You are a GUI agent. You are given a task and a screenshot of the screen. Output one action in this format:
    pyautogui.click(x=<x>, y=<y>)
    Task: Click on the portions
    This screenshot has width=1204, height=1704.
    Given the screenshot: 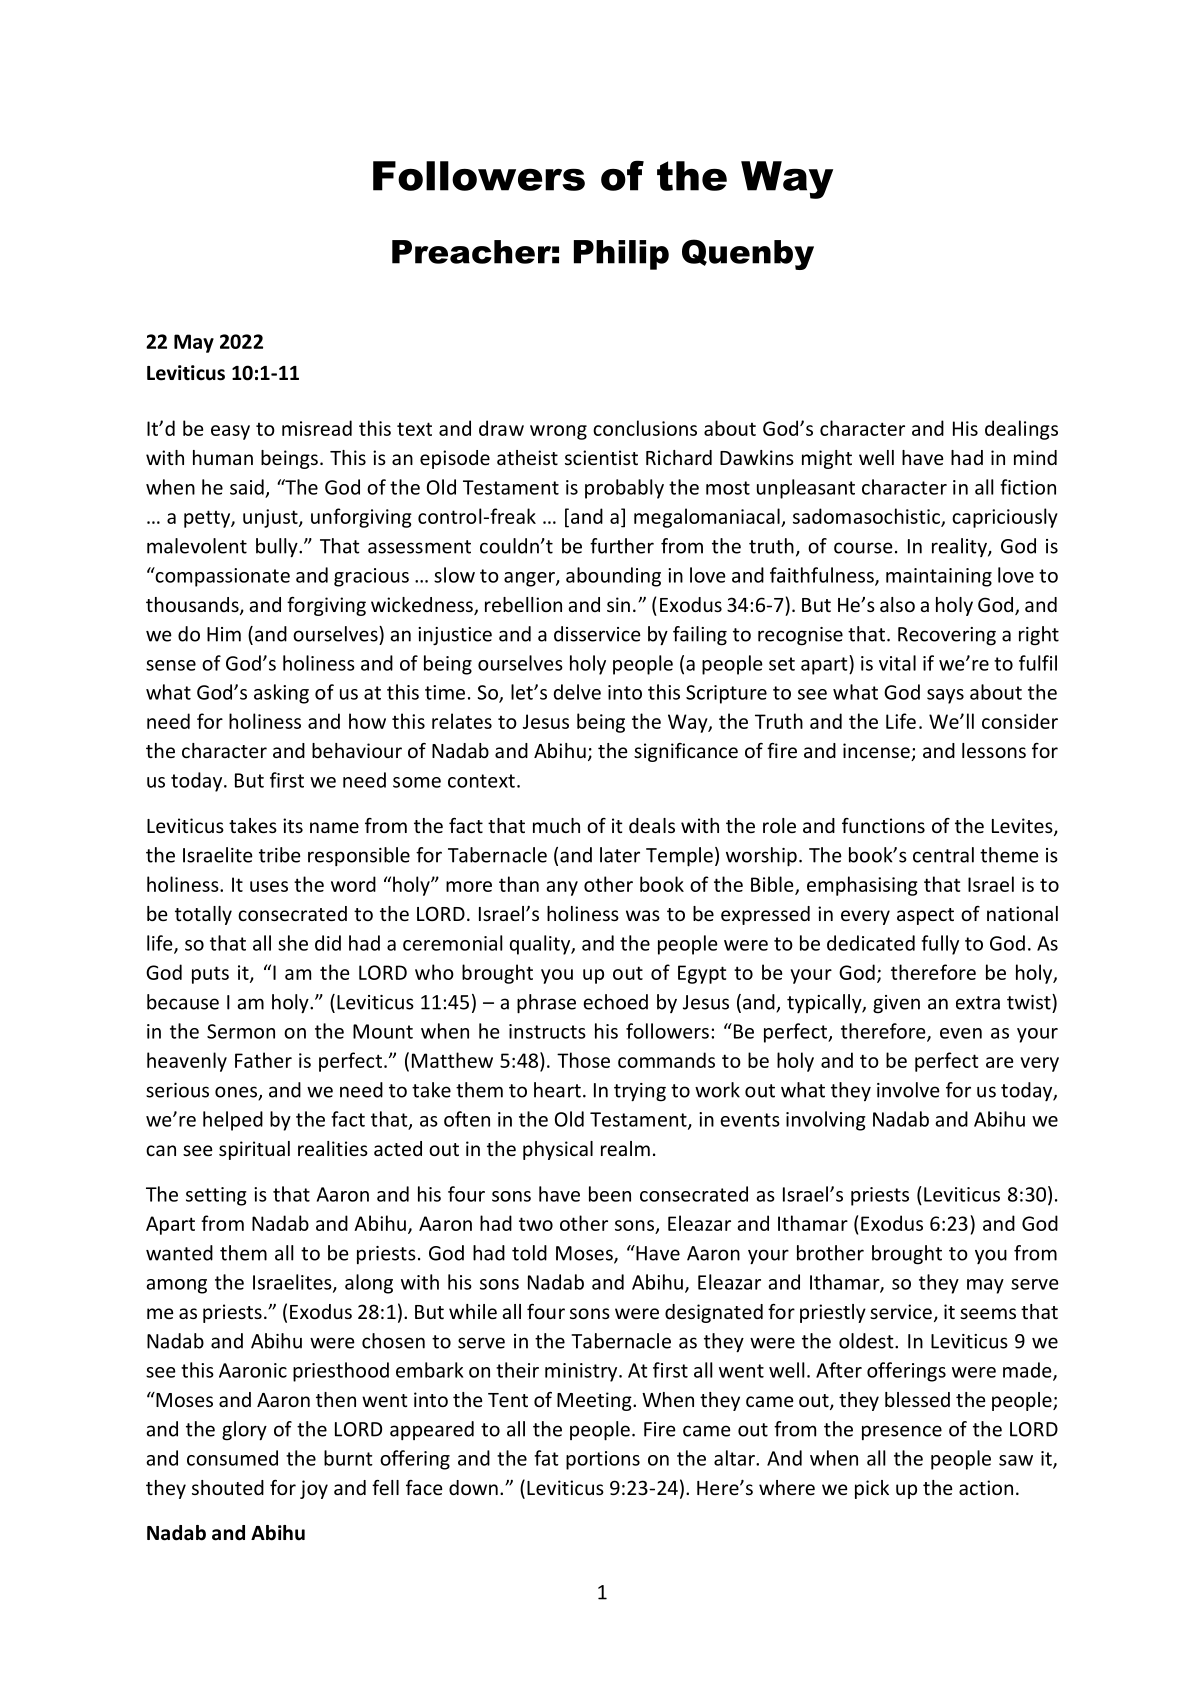 What is the action you would take?
    pyautogui.click(x=603, y=1460)
